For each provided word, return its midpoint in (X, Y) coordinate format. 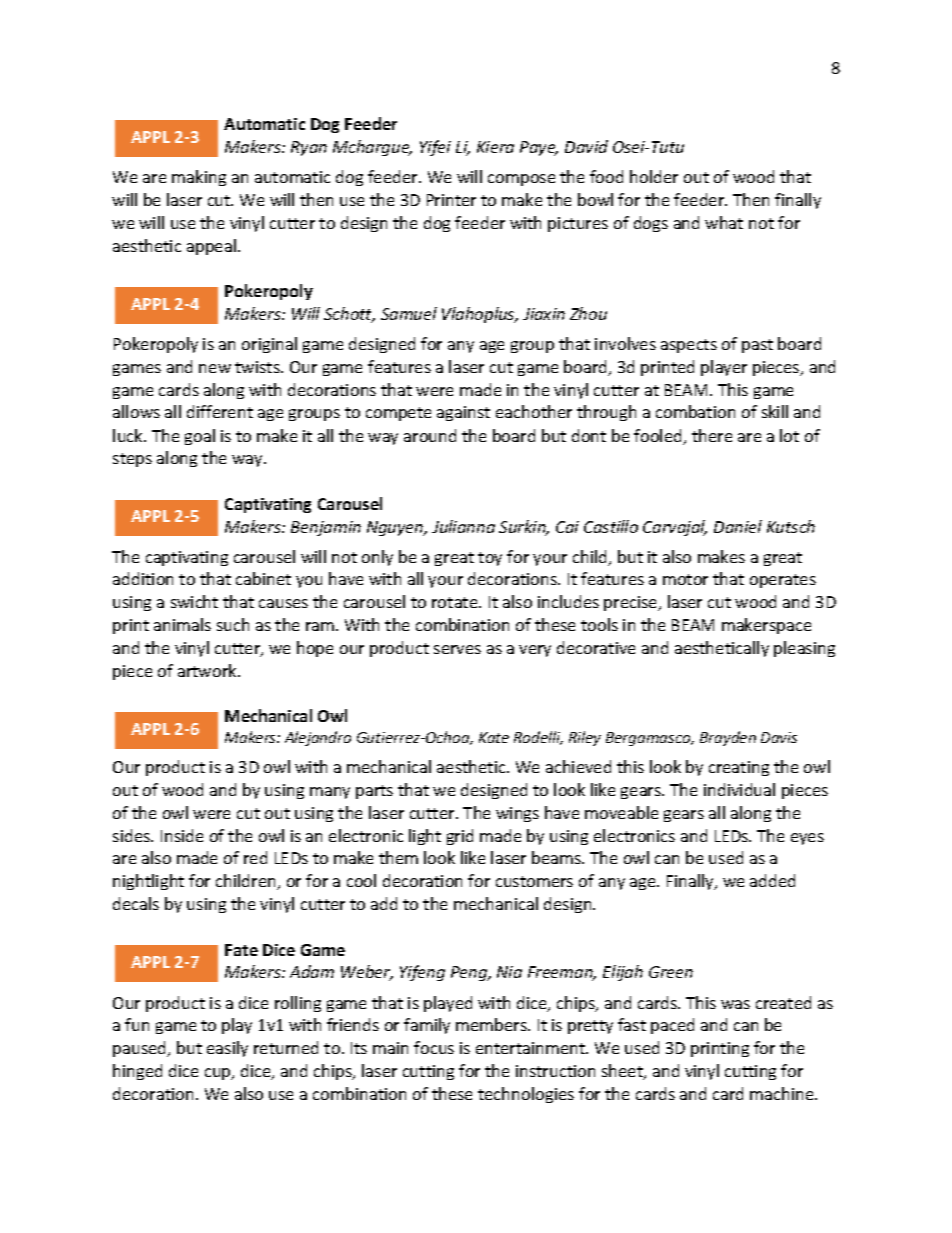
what (724, 222)
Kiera (495, 147)
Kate (494, 737)
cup (219, 1074)
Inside (182, 835)
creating (739, 768)
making (199, 178)
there (712, 435)
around (430, 435)
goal (200, 437)
